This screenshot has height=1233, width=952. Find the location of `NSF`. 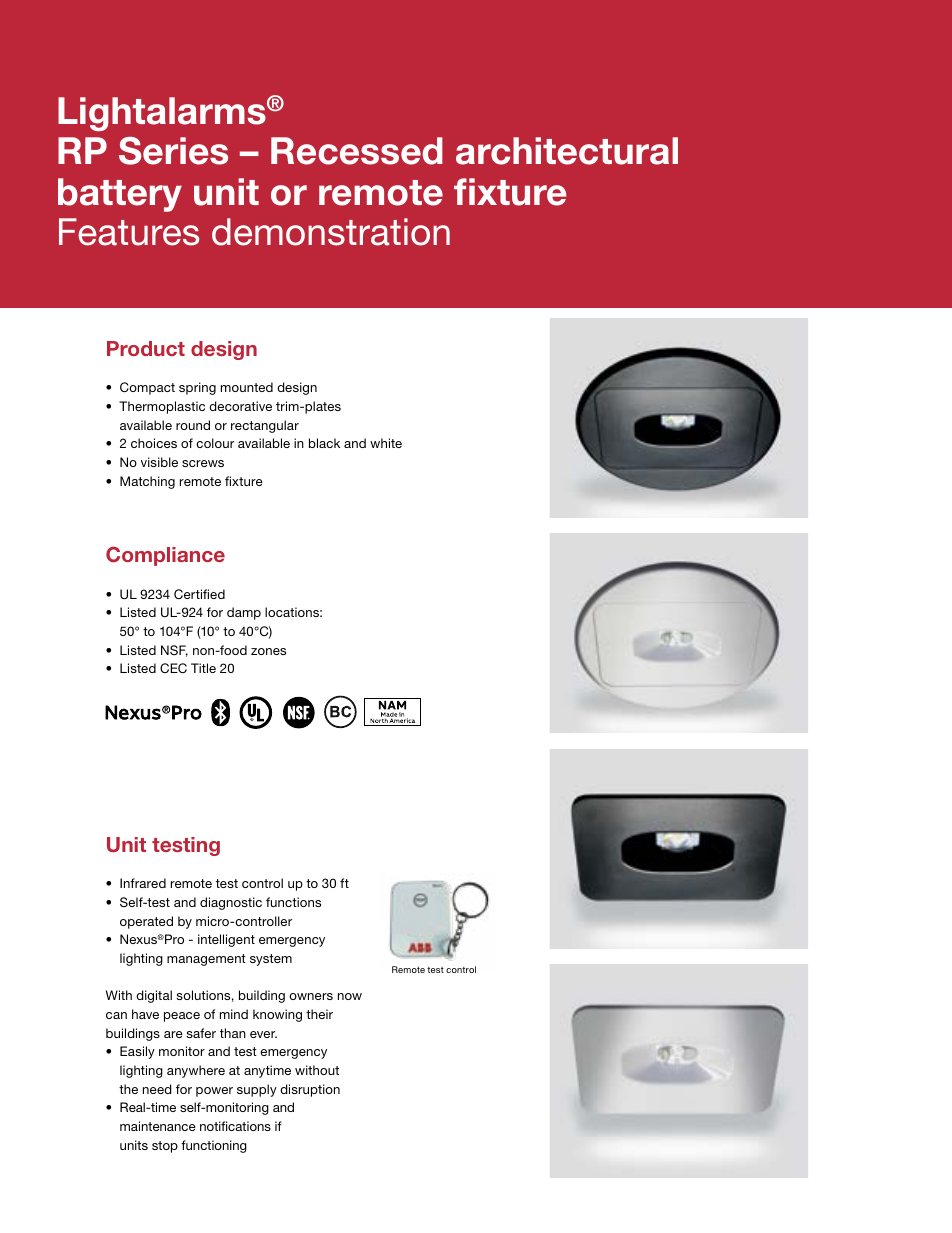

NSF is located at coordinates (174, 651).
